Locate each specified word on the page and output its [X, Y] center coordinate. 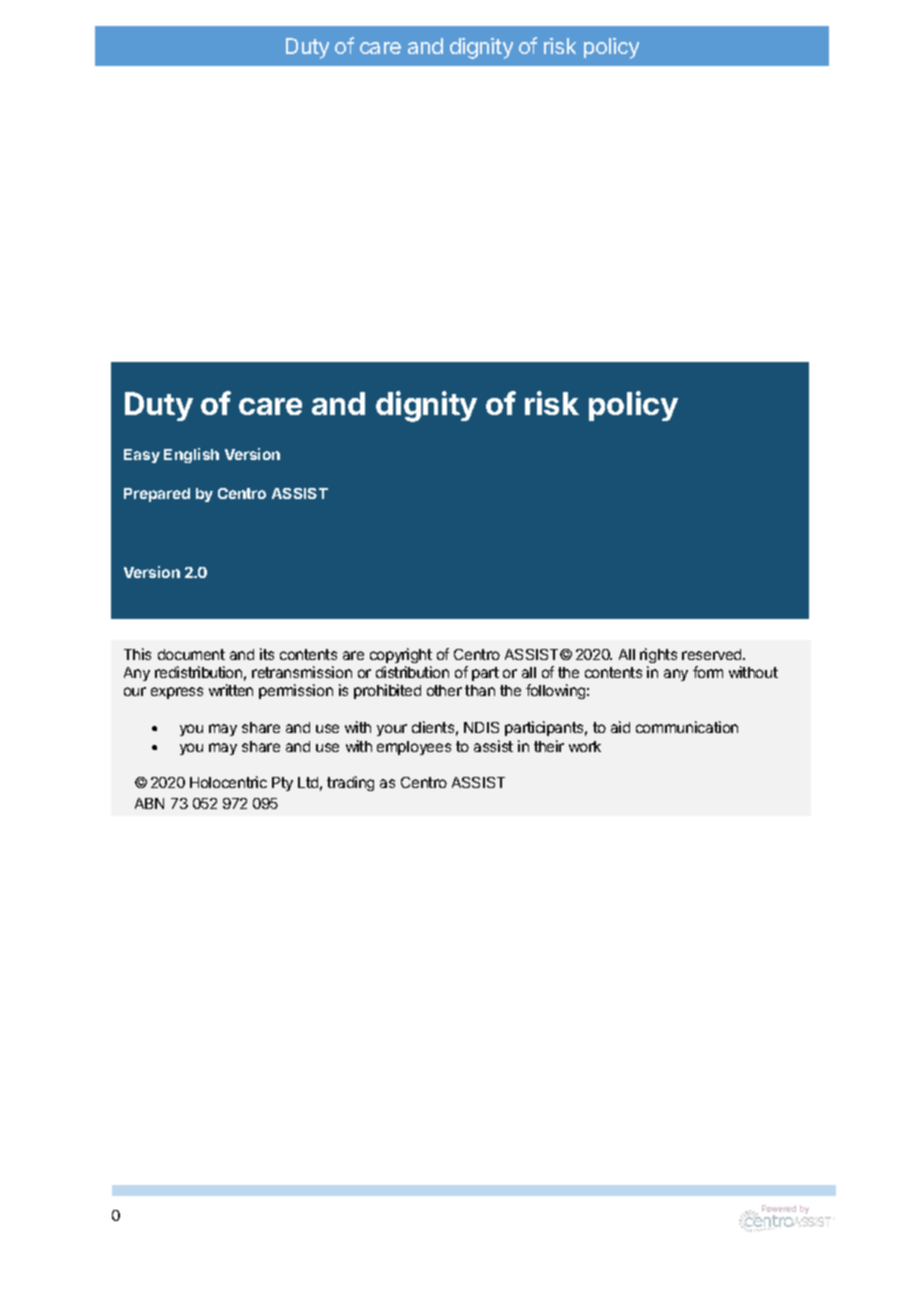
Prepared [157, 495]
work [585, 746]
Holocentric [228, 782]
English [191, 455]
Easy [142, 456]
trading [350, 783]
